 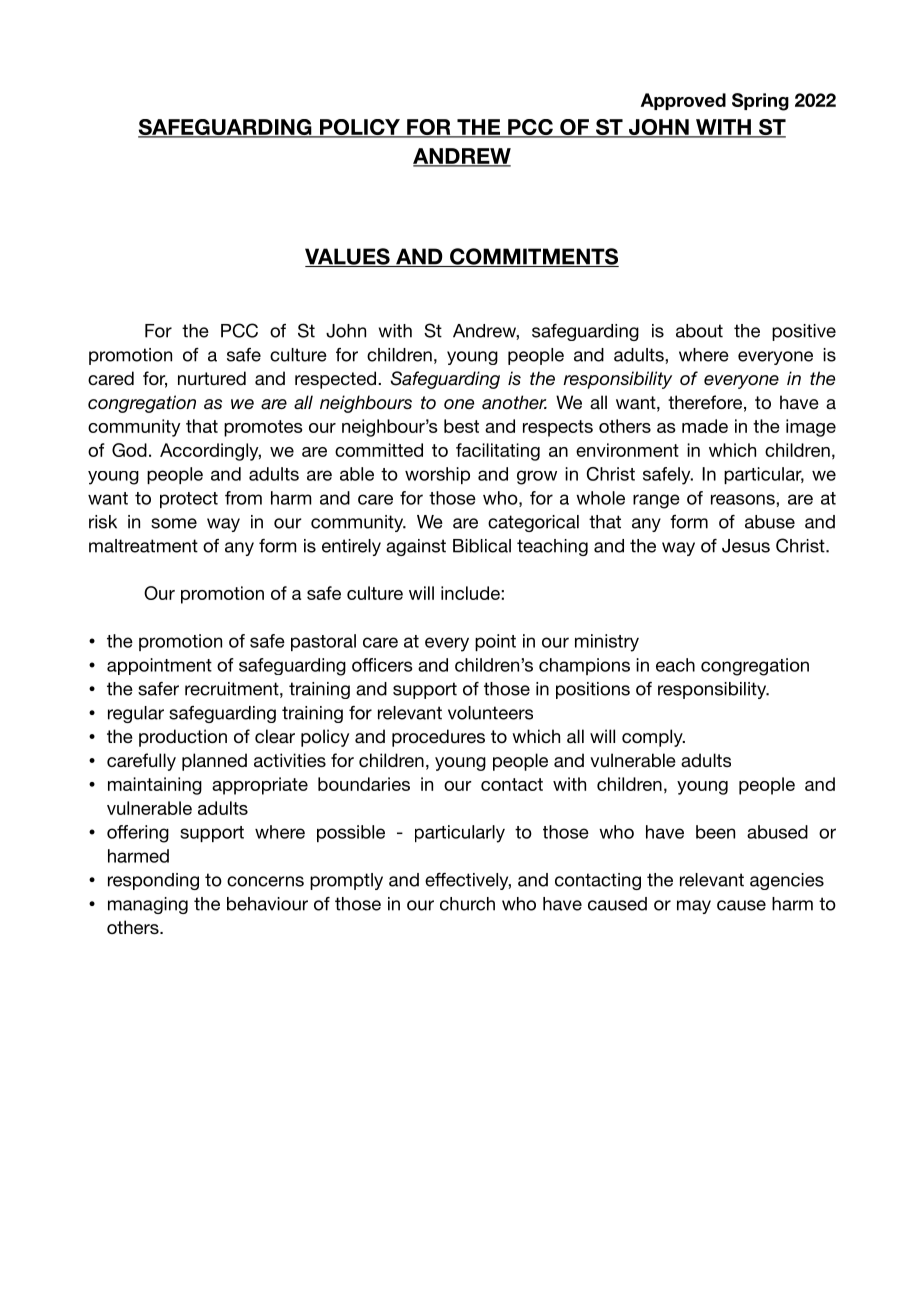 I want to click on COMMITMENTS, so click(x=533, y=257).
